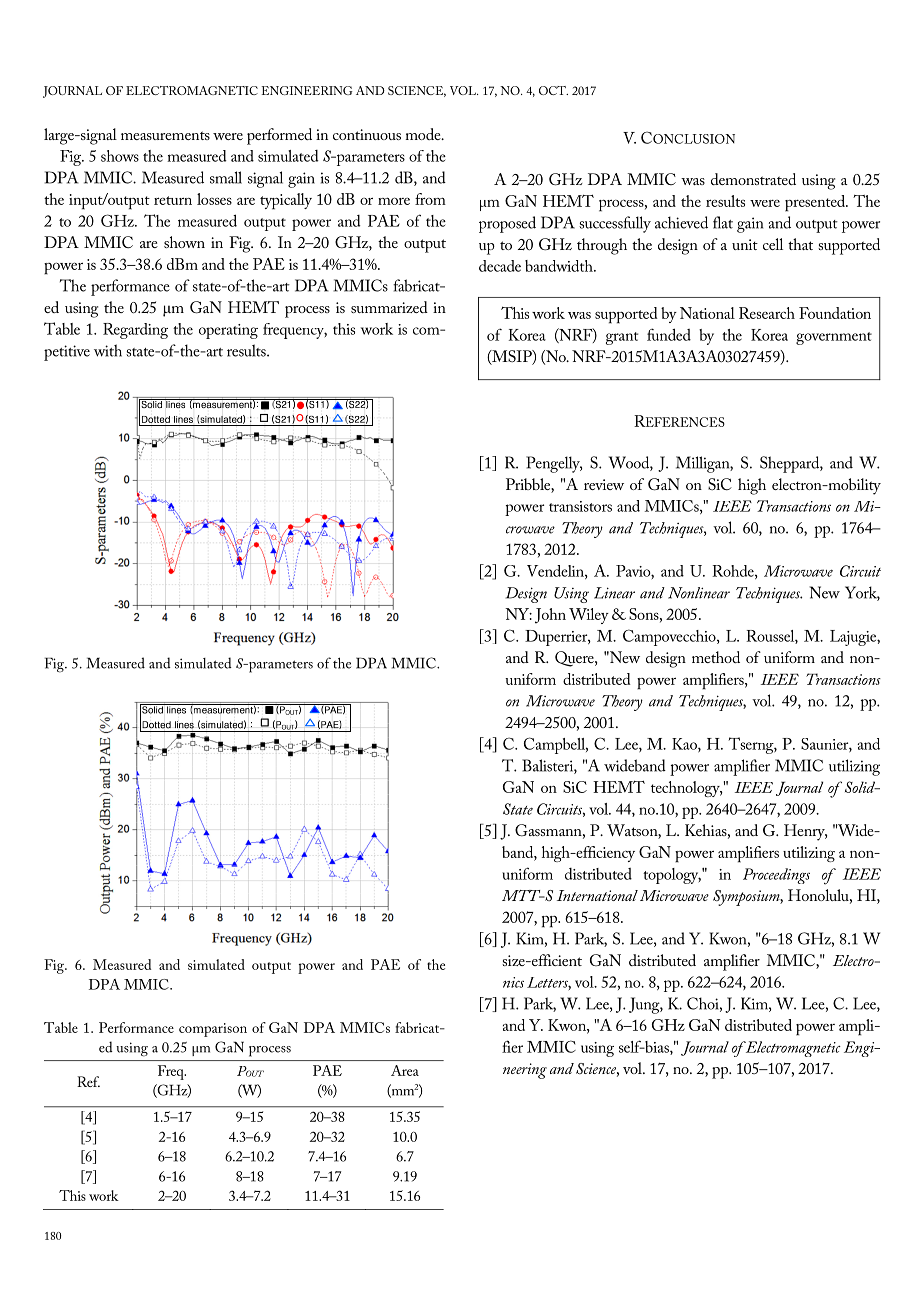 The width and height of the screenshot is (924, 1308). What do you see at coordinates (424, 134) in the screenshot?
I see `mode` at bounding box center [424, 134].
